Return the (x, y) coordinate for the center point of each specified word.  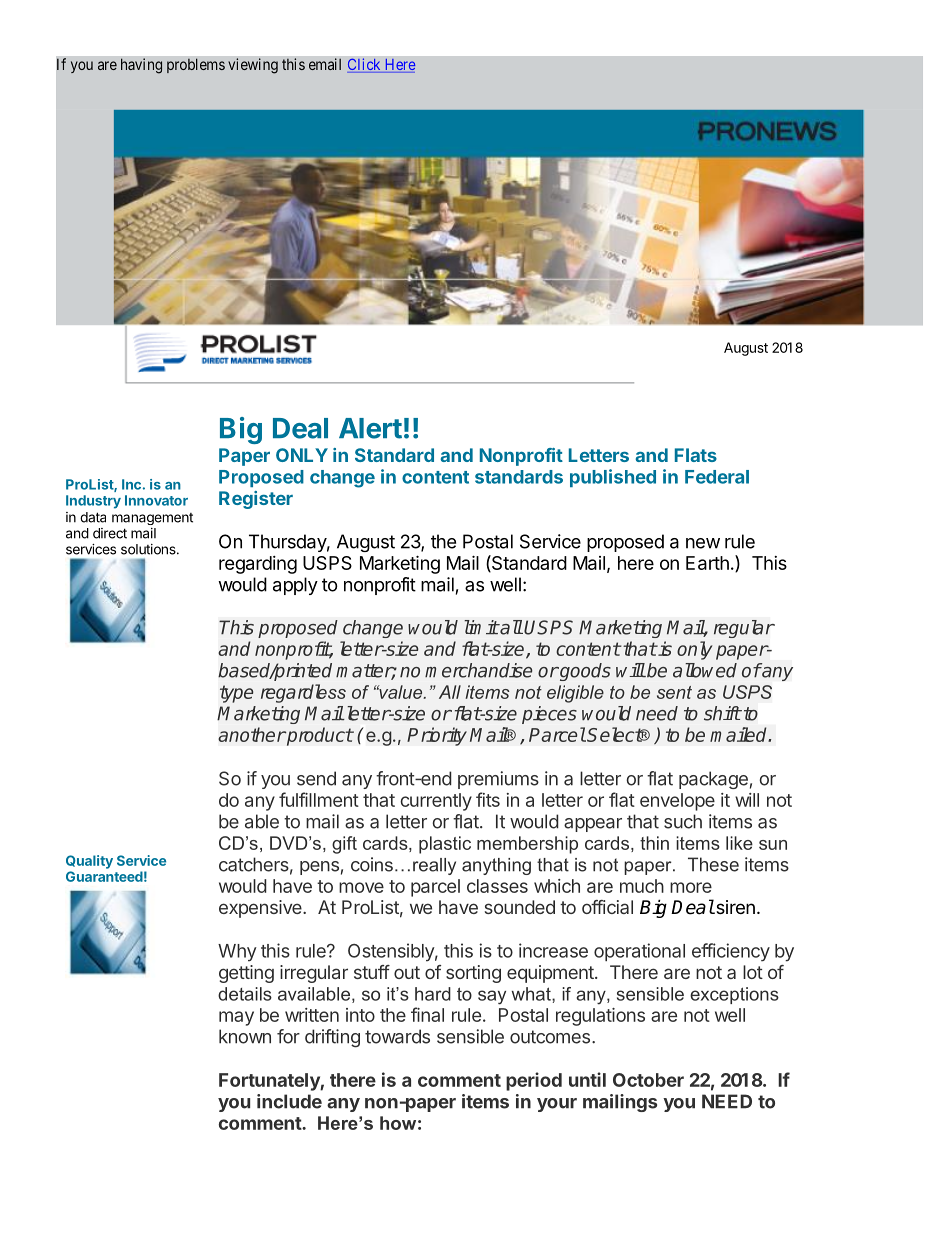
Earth (707, 563)
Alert (370, 428)
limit (481, 627)
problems (196, 65)
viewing (253, 66)
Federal (717, 477)
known (245, 1036)
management (152, 519)
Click (365, 65)
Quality (89, 862)
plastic (445, 845)
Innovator (156, 500)
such (683, 821)
